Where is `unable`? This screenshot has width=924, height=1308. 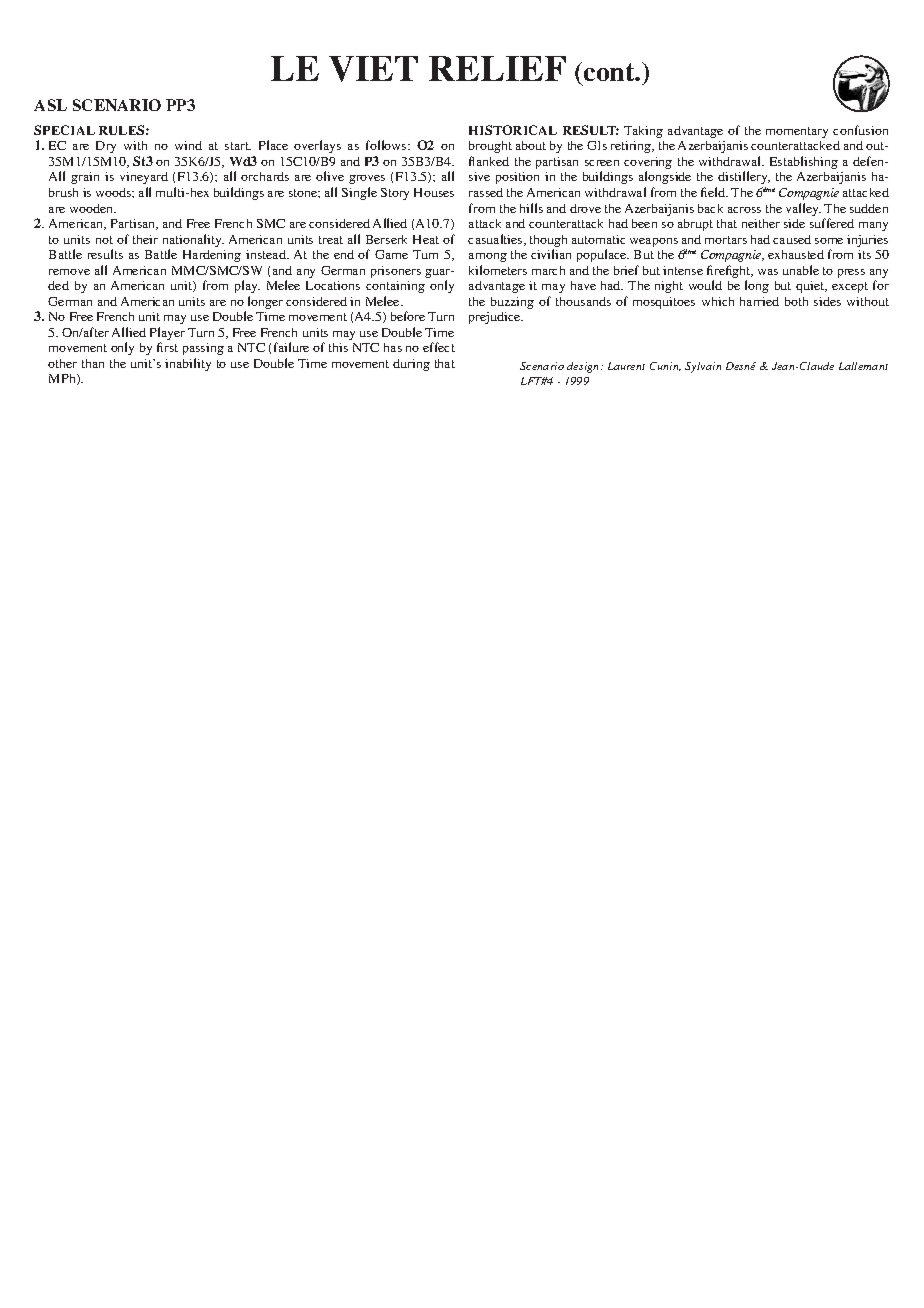
unable is located at coordinates (801, 270).
